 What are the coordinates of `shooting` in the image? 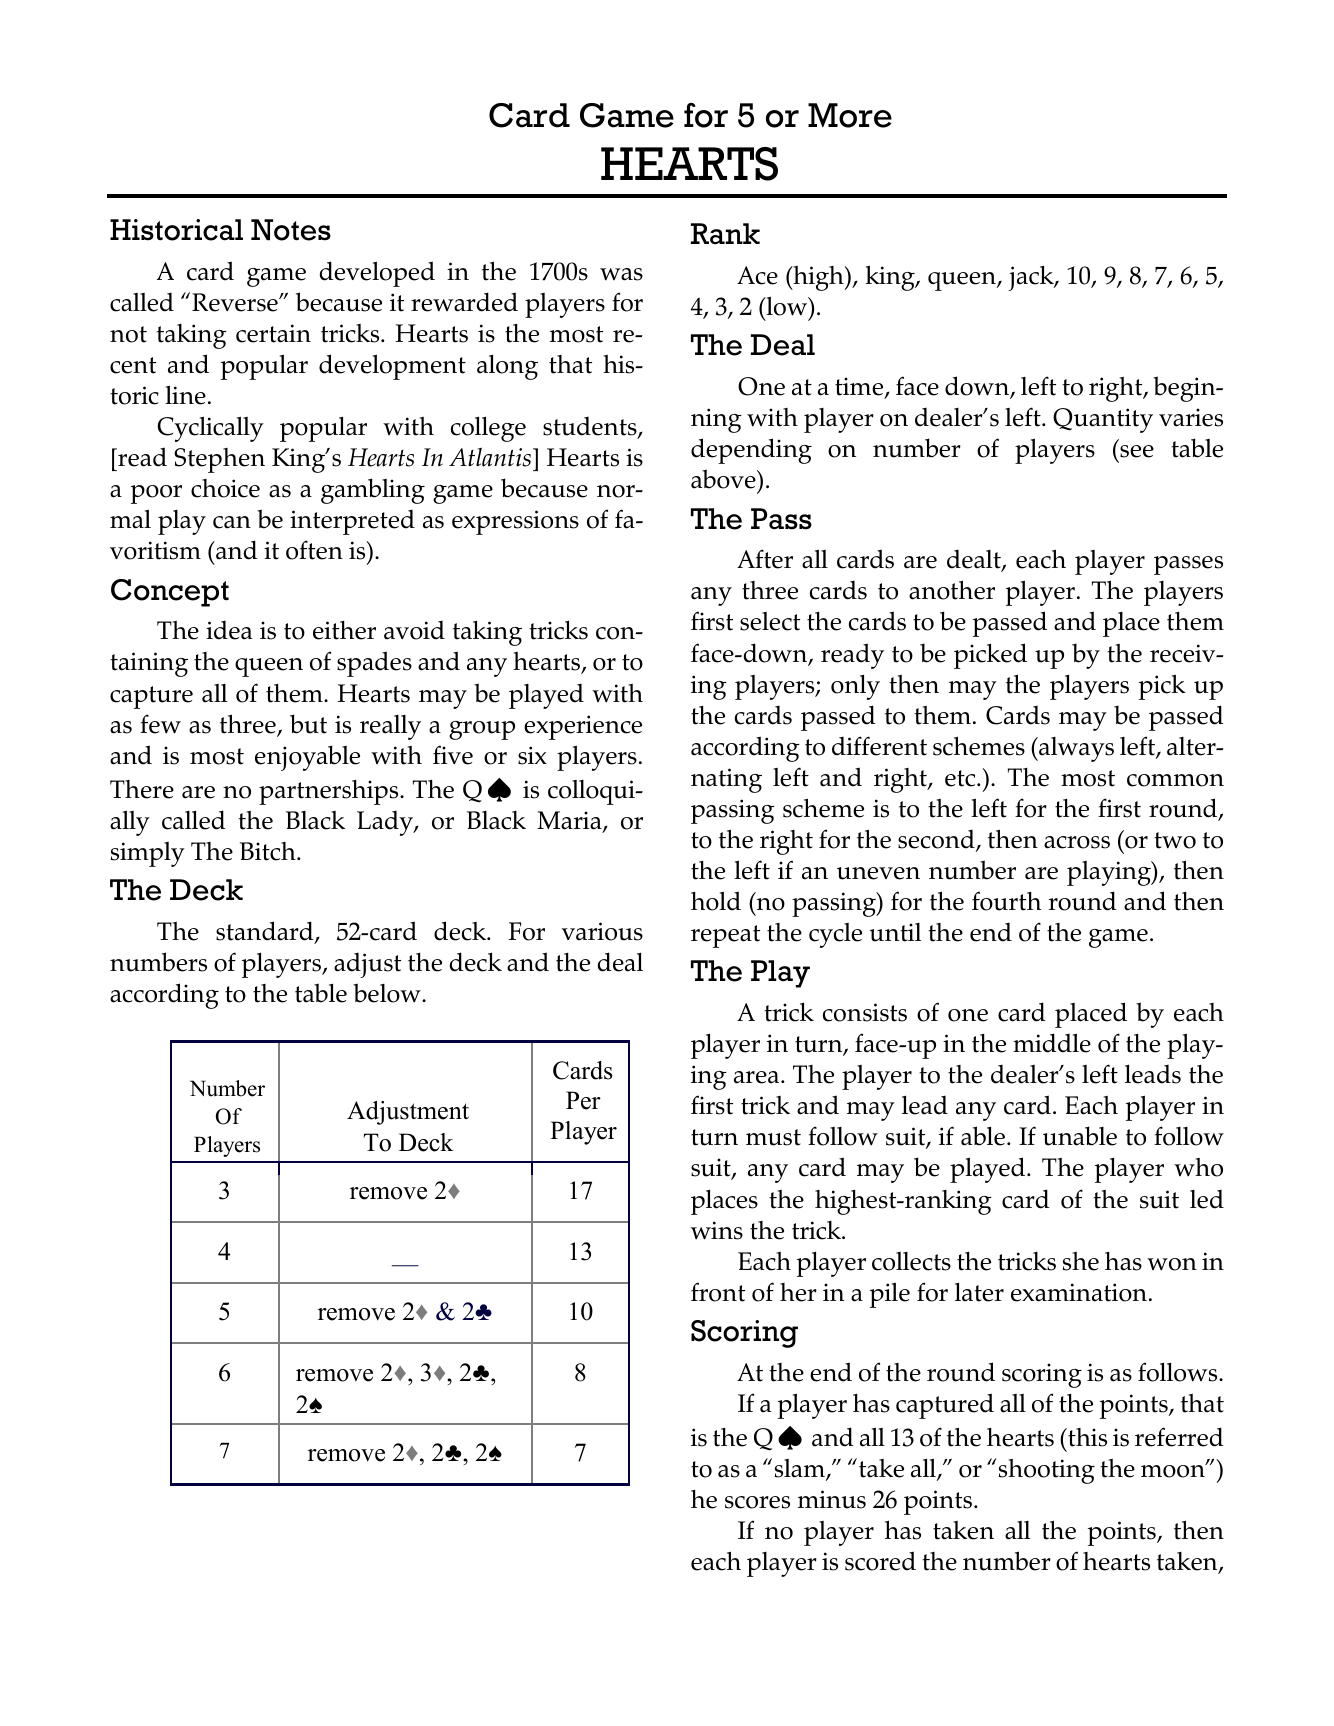 It's located at (1047, 1471).
